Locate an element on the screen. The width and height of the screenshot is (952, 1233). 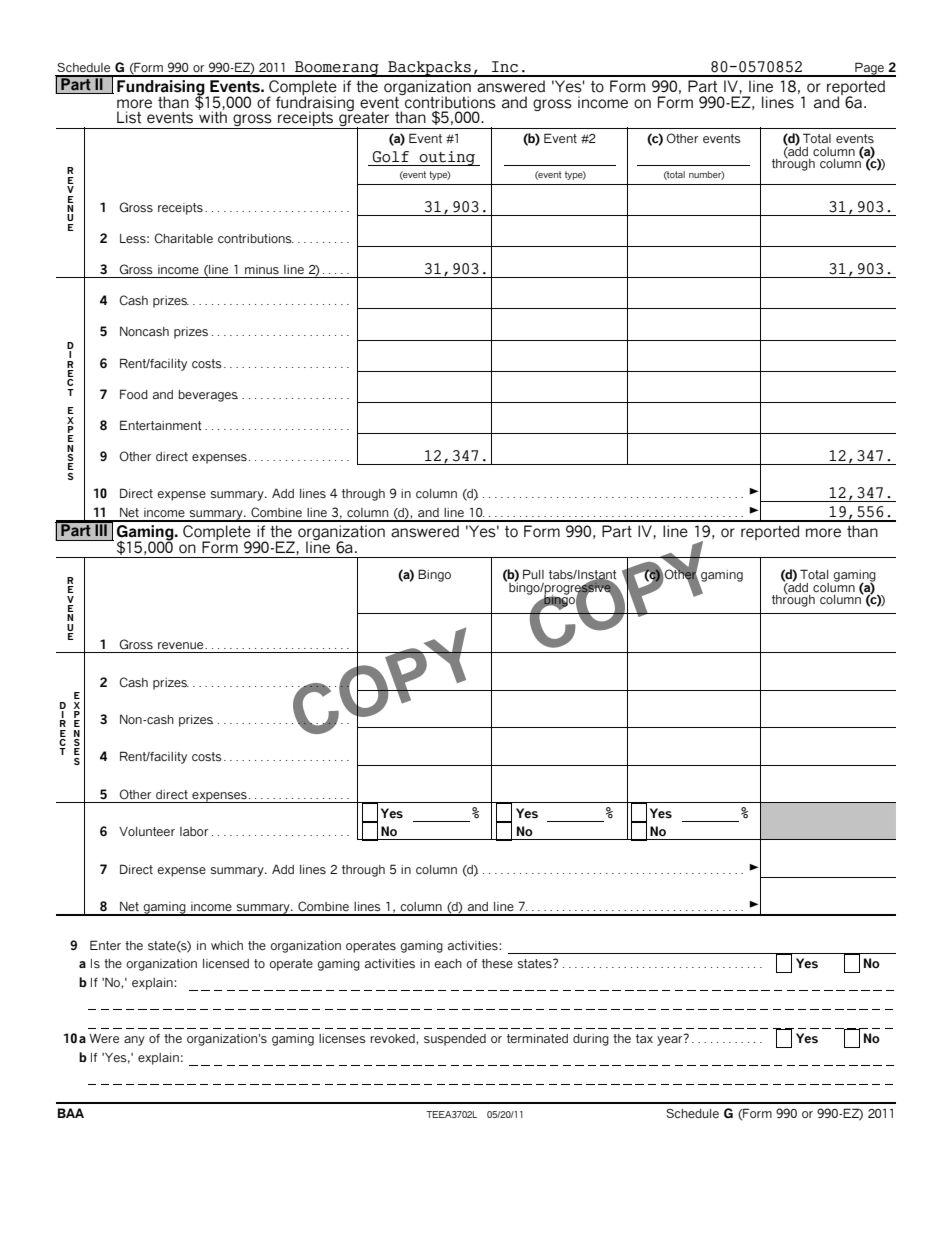
minus is located at coordinates (262, 269).
